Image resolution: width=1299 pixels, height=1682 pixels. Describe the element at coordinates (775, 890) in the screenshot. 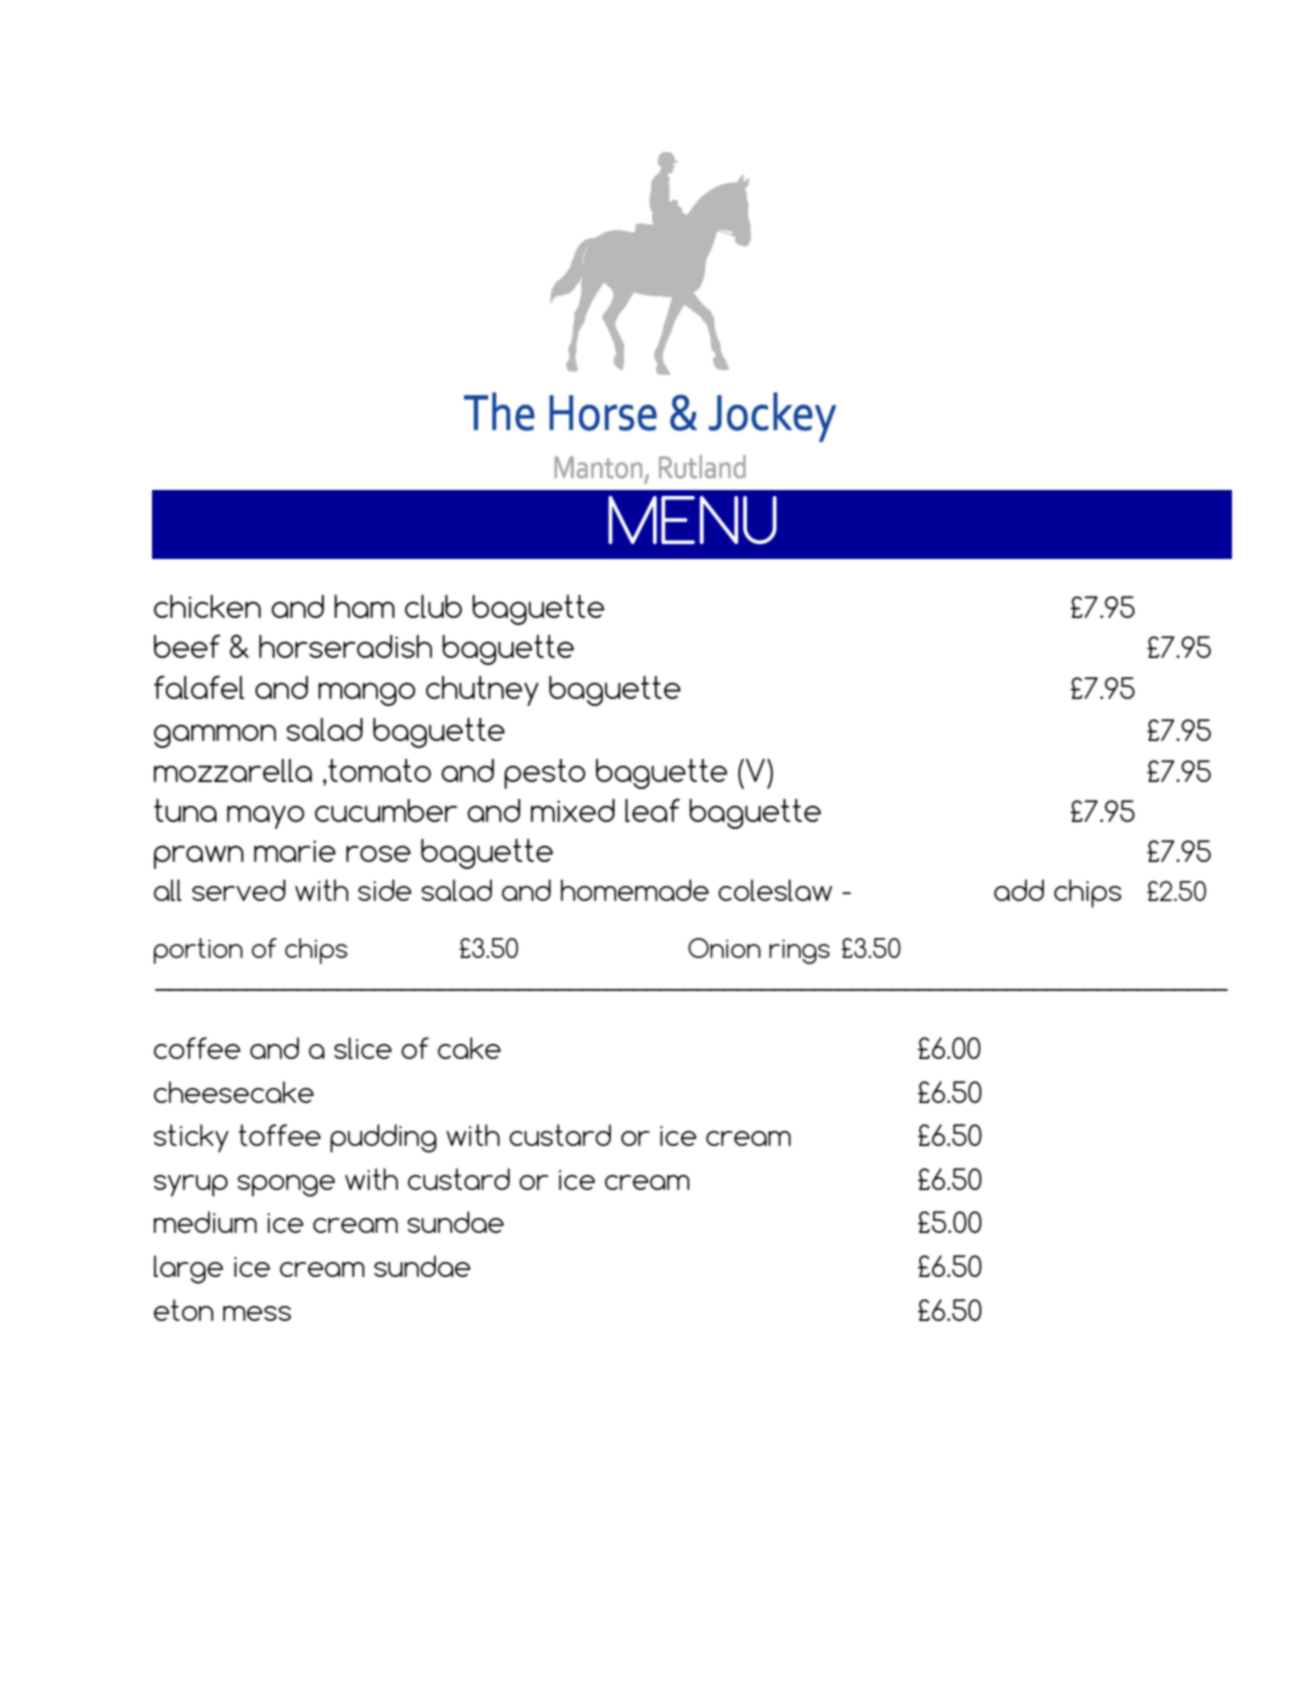

I see `coleslaw` at that location.
